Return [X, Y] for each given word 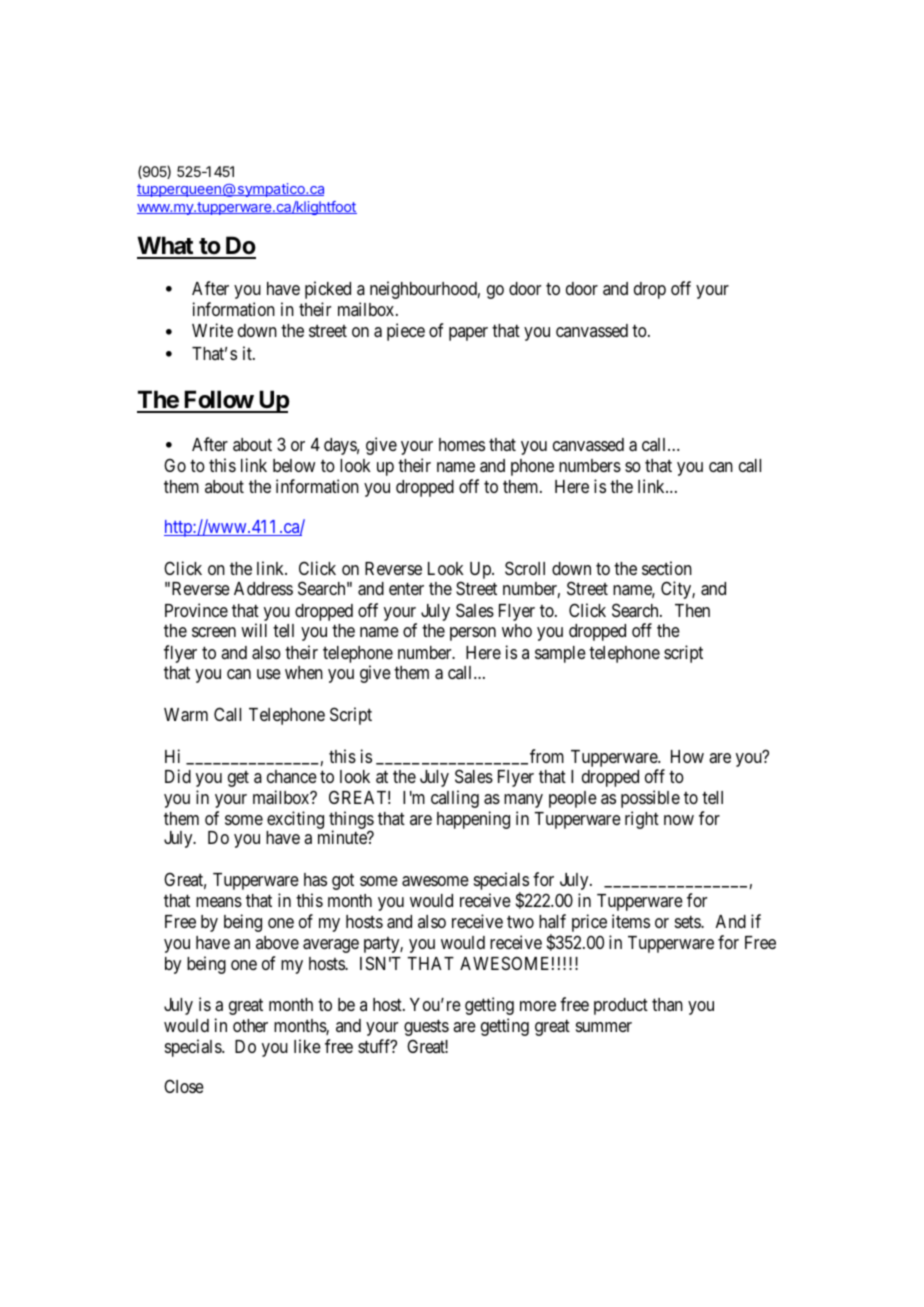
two [520, 922]
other [250, 1025]
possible [650, 799]
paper [468, 334]
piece [406, 332]
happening [473, 820]
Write [212, 330]
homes [462, 444]
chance [292, 776]
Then [692, 610]
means [219, 902]
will [254, 630]
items [631, 921]
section [667, 568]
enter [406, 589]
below [294, 465]
